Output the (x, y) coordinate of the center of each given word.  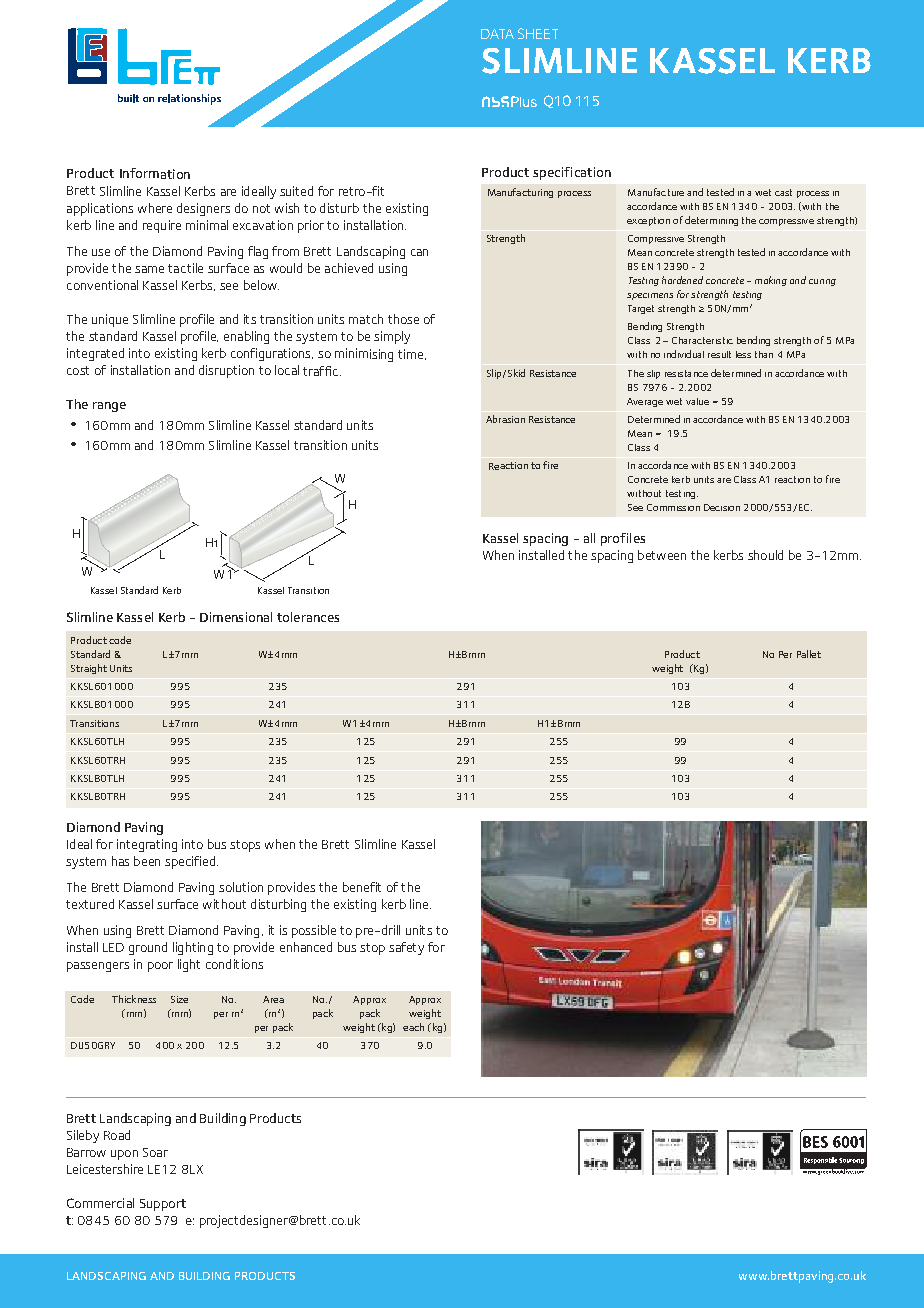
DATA (497, 34)
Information (155, 173)
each (413, 1027)
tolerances (308, 617)
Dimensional (236, 617)
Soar (155, 1152)
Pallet (809, 654)
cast (783, 192)
